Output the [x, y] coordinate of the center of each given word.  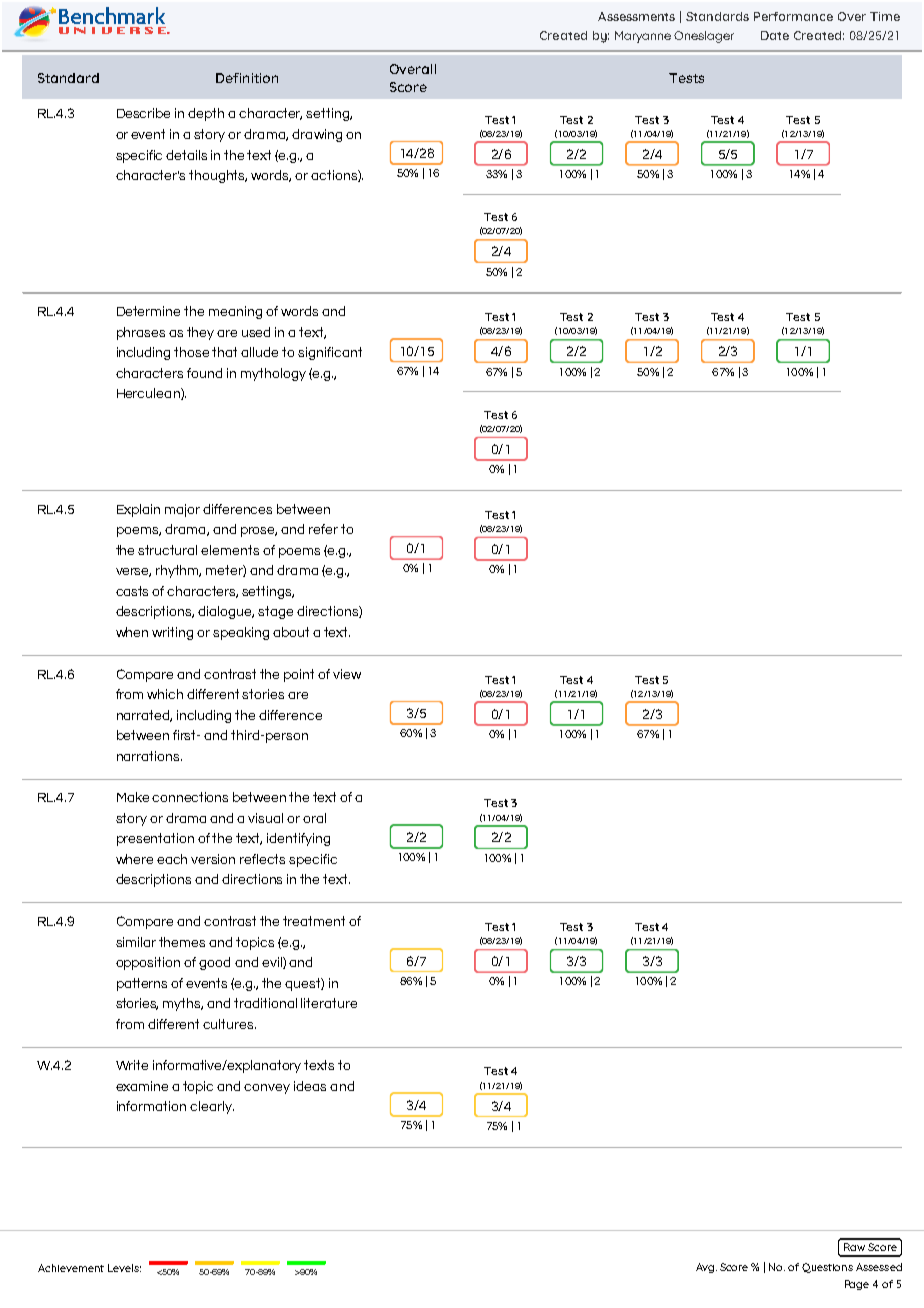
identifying [298, 839]
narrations [149, 756]
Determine [148, 311]
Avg [706, 1268]
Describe [143, 113]
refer [323, 529]
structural [167, 550]
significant [330, 353]
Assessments [636, 16]
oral [314, 818]
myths [183, 1004]
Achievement [71, 1268]
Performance [793, 16]
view [347, 674]
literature [329, 1003]
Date [775, 35]
